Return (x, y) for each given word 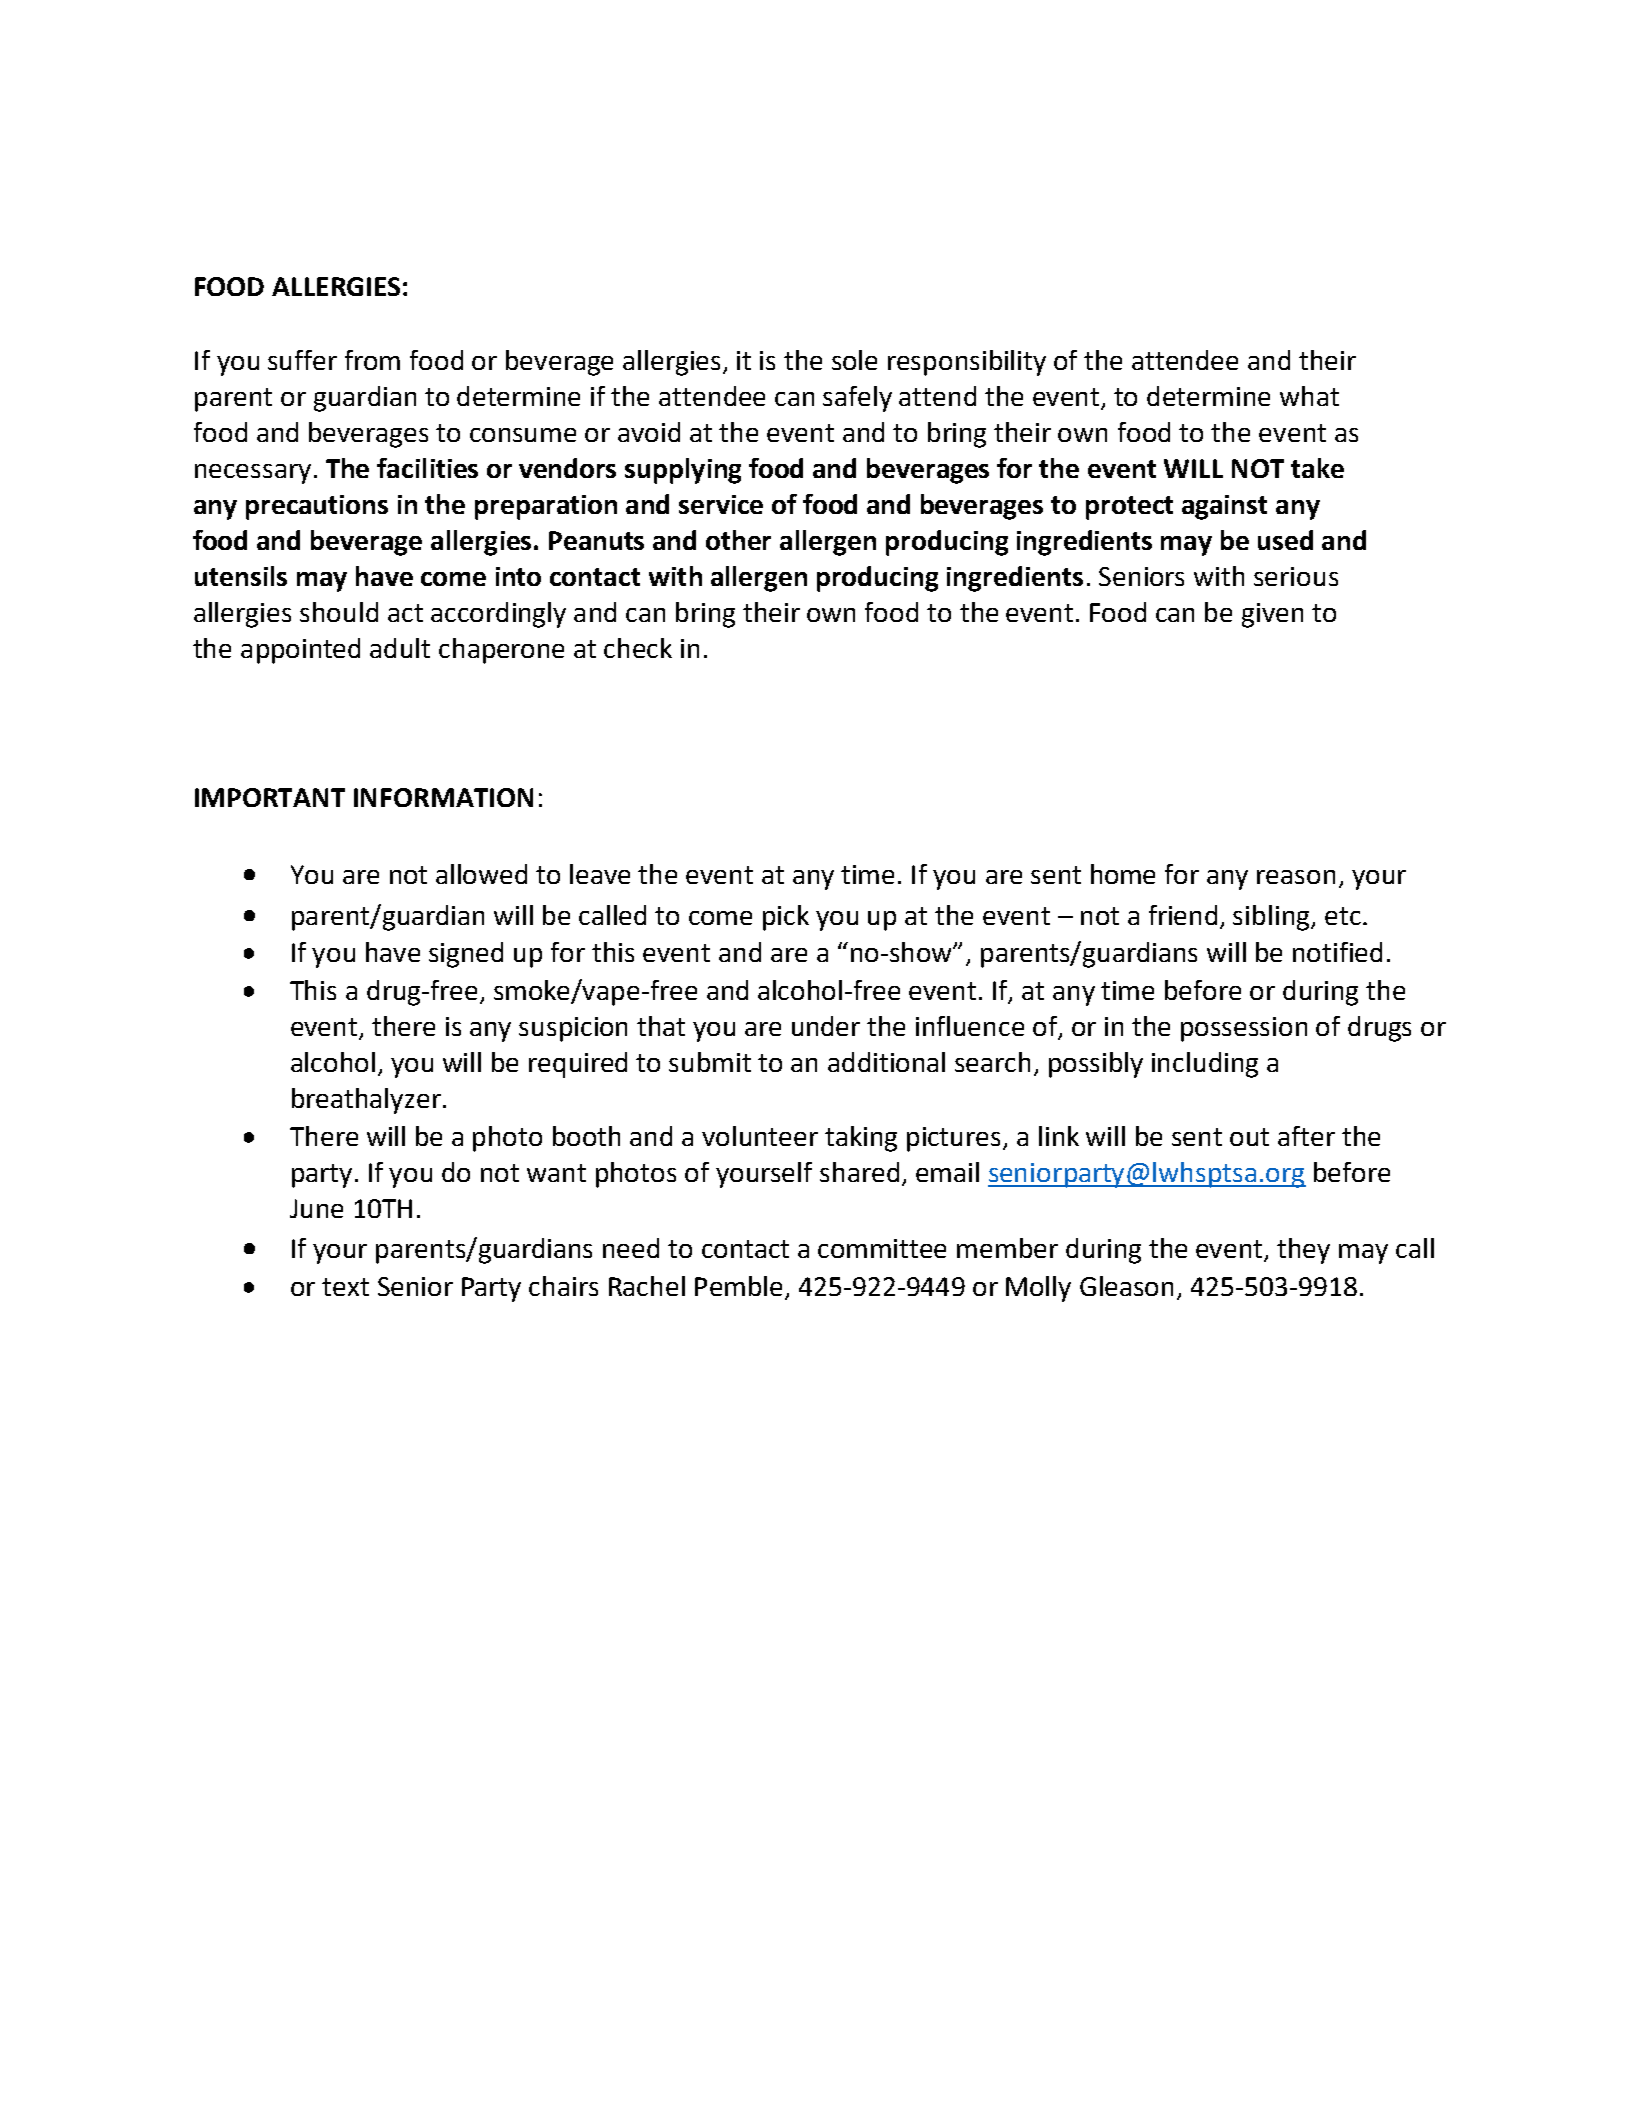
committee (882, 1248)
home (1123, 874)
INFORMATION (443, 797)
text (345, 1287)
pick (786, 918)
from (372, 360)
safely (857, 399)
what (1309, 396)
